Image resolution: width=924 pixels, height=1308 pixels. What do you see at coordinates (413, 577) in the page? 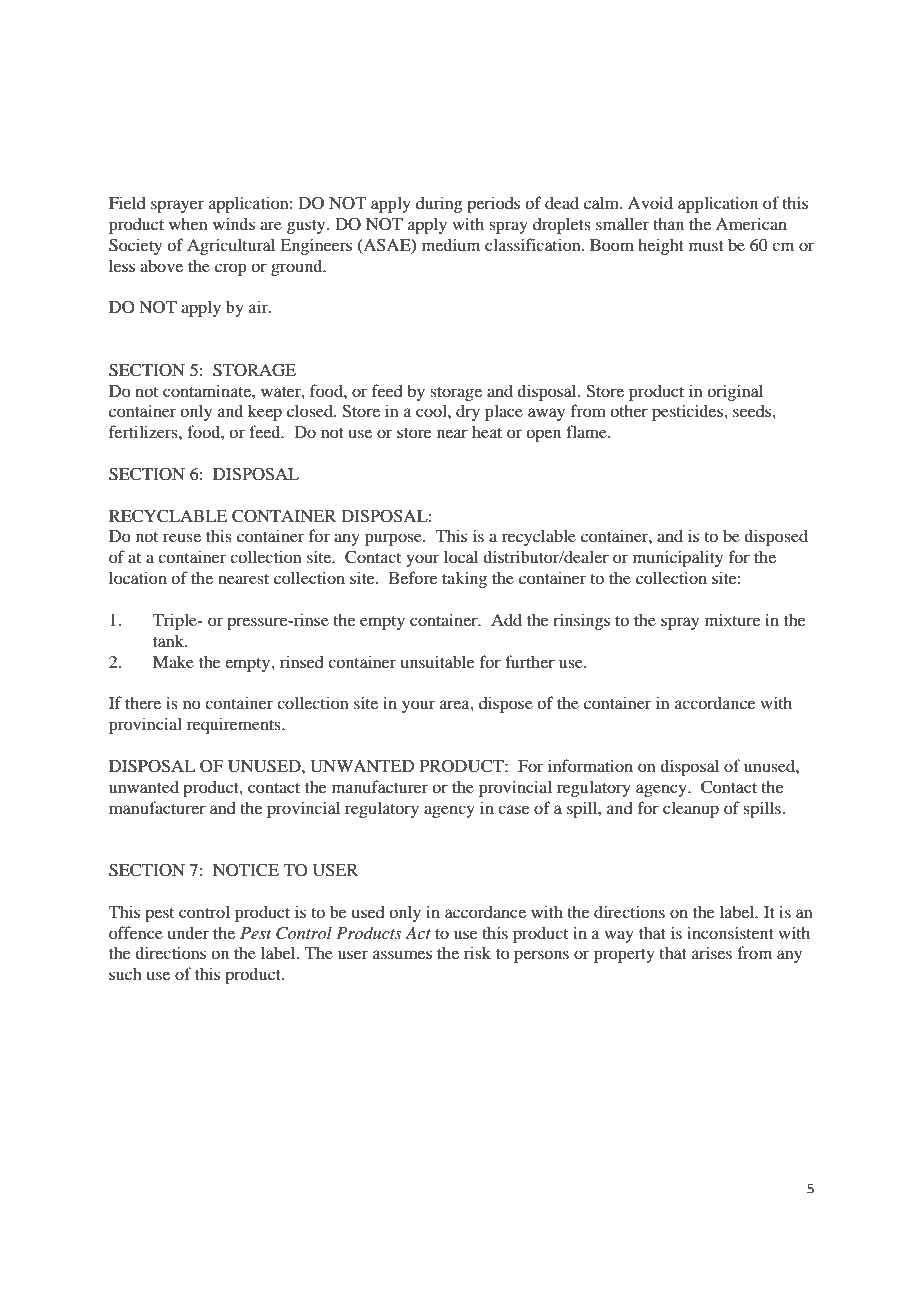
I see `Before` at bounding box center [413, 577].
